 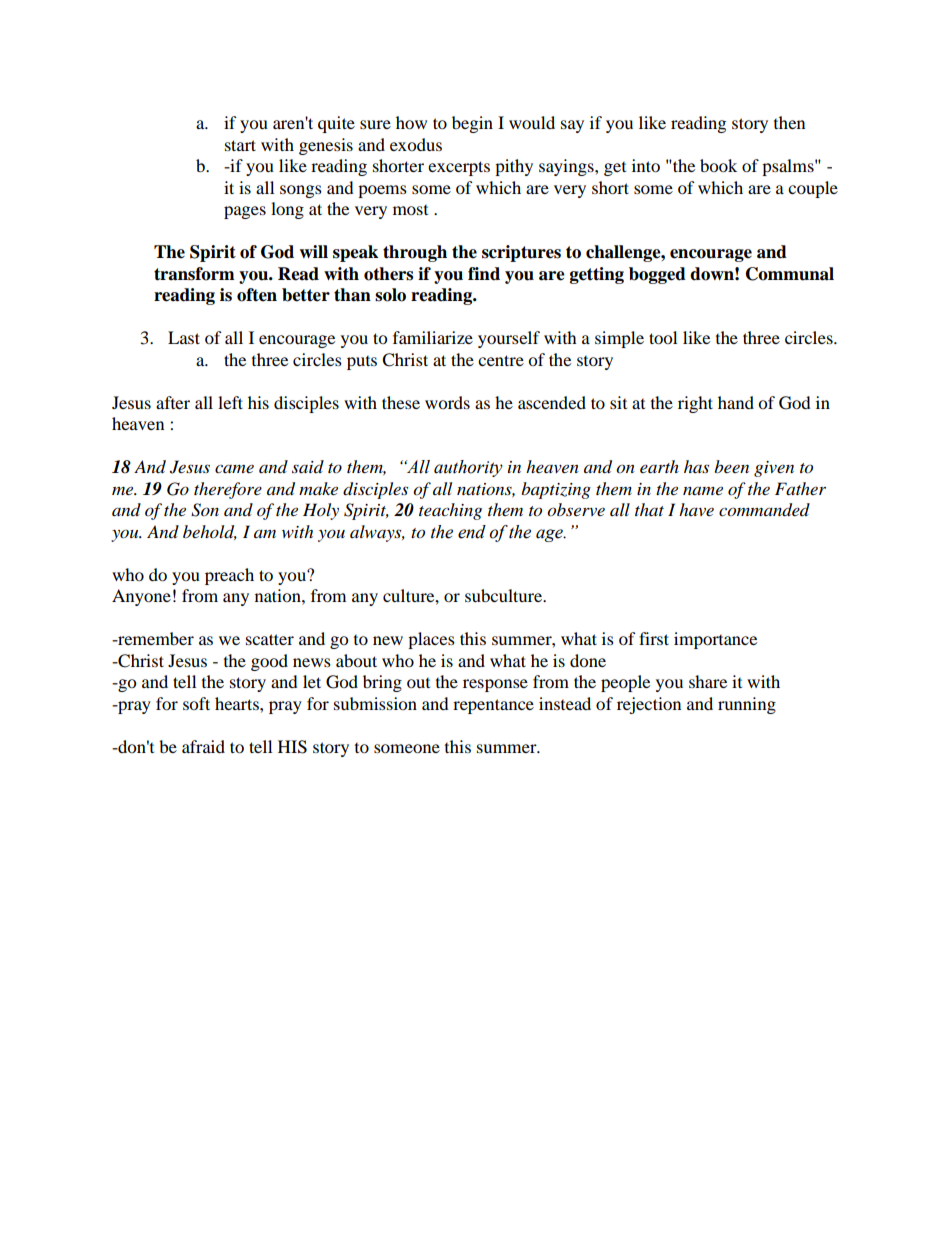 What do you see at coordinates (240, 145) in the image?
I see `start` at bounding box center [240, 145].
